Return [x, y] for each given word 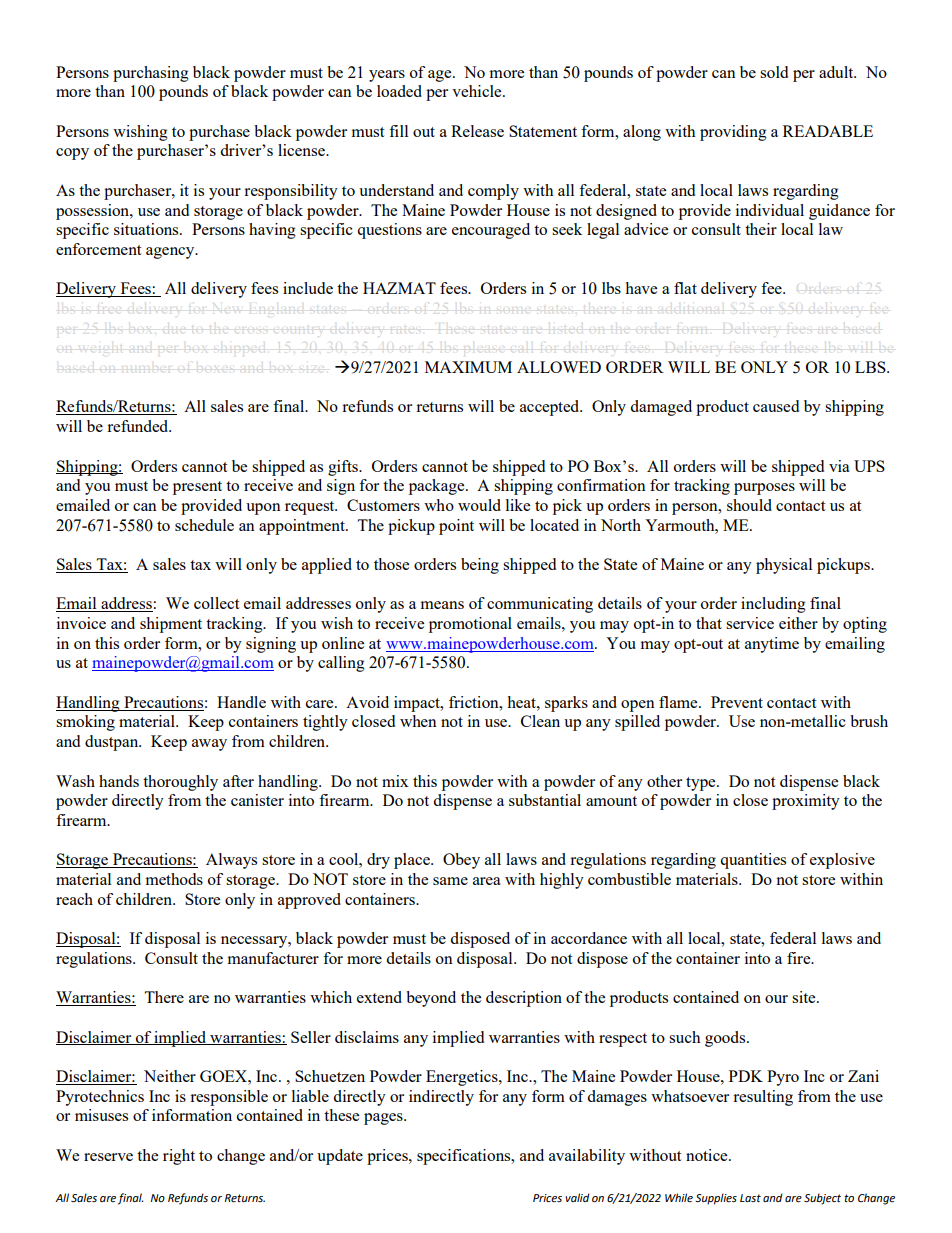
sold [774, 72]
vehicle [478, 91]
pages [384, 1119]
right [179, 1157]
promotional [470, 625]
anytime [772, 645]
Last [750, 1198]
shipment [171, 625]
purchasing [151, 74]
